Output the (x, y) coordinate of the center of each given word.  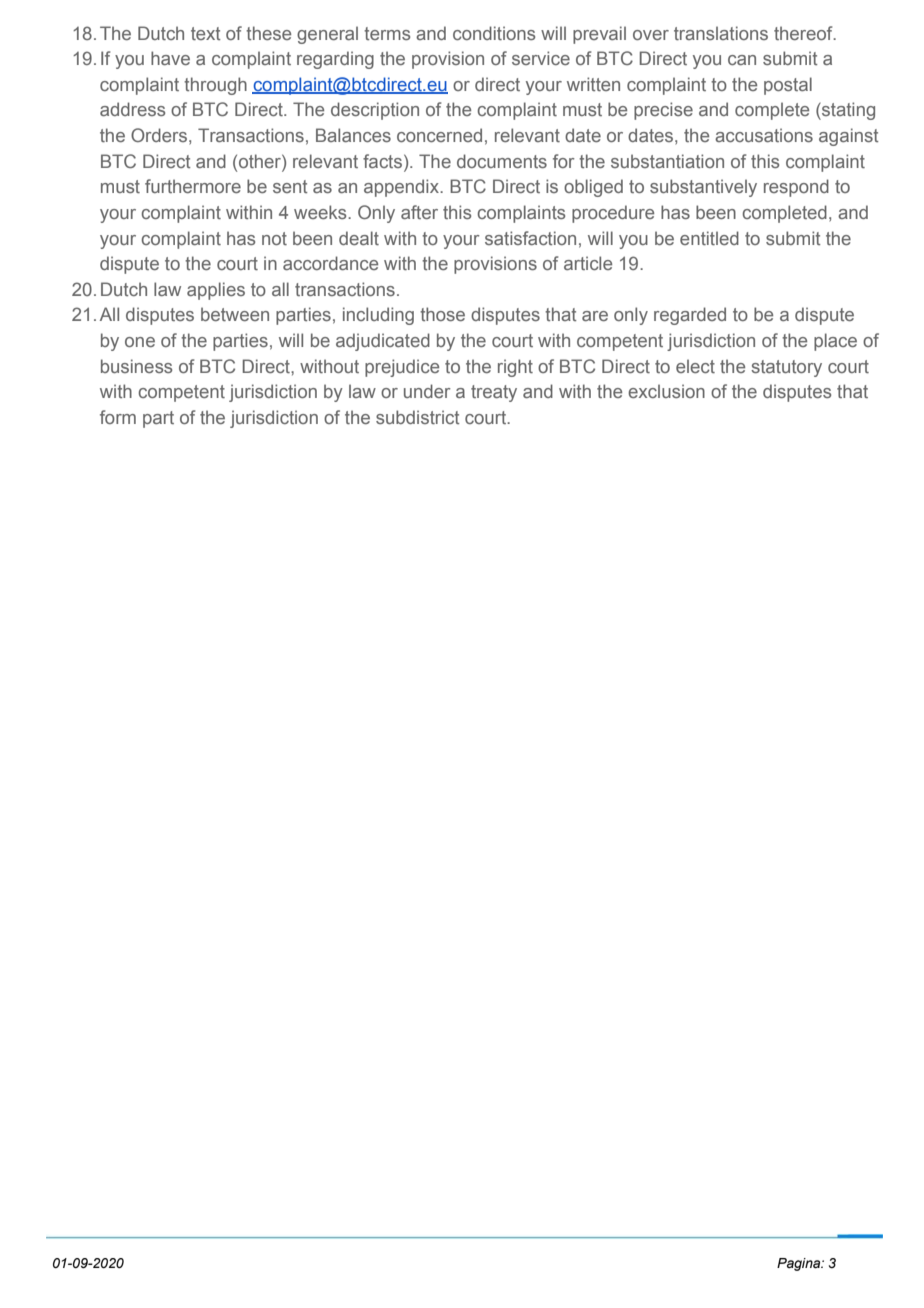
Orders (159, 135)
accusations (764, 135)
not (274, 238)
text (206, 33)
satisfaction (530, 238)
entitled (709, 238)
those (442, 314)
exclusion (666, 391)
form (118, 417)
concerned (439, 135)
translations (721, 33)
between (235, 314)
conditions (494, 33)
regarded (690, 316)
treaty (494, 393)
